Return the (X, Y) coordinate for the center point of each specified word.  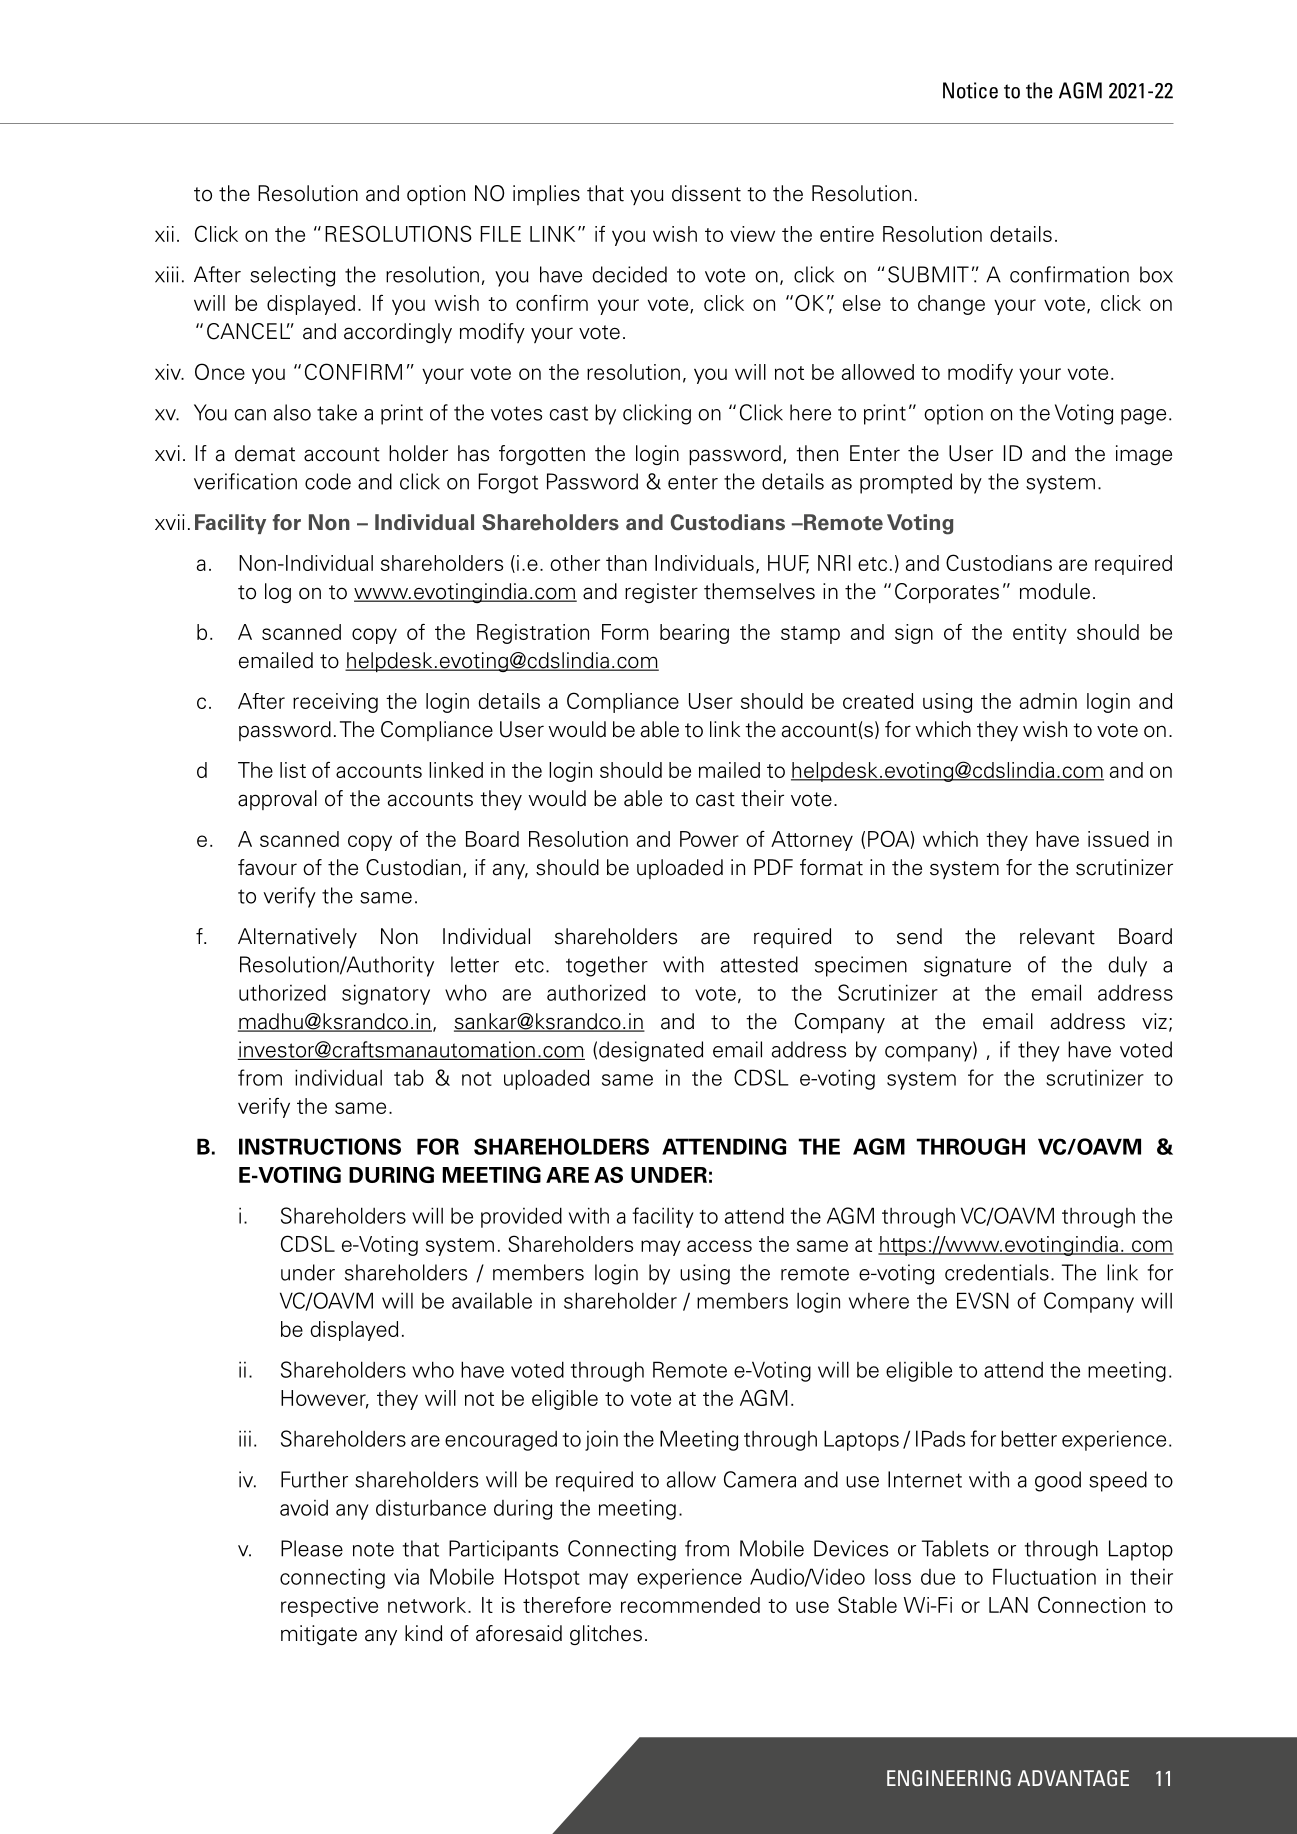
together (607, 966)
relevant (1057, 936)
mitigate (319, 1635)
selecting (292, 276)
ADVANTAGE (1073, 1778)
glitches (606, 1635)
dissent (706, 193)
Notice (970, 90)
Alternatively (297, 938)
